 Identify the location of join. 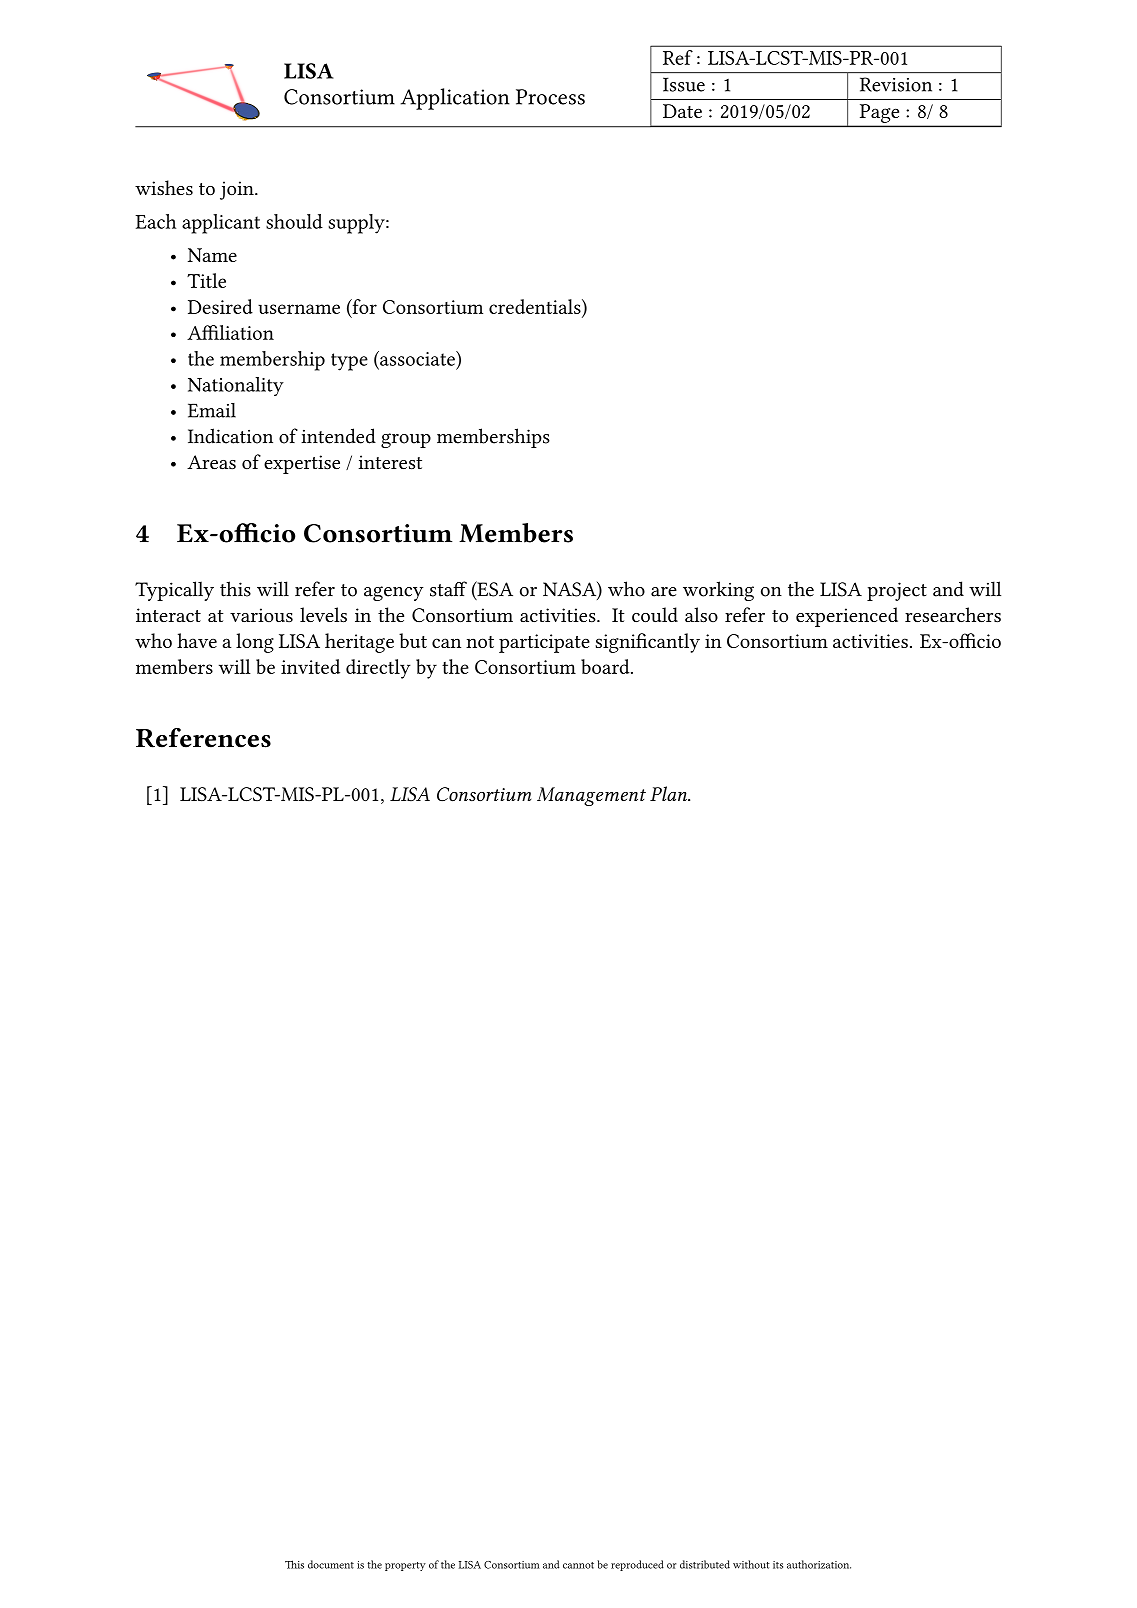
(238, 190).
